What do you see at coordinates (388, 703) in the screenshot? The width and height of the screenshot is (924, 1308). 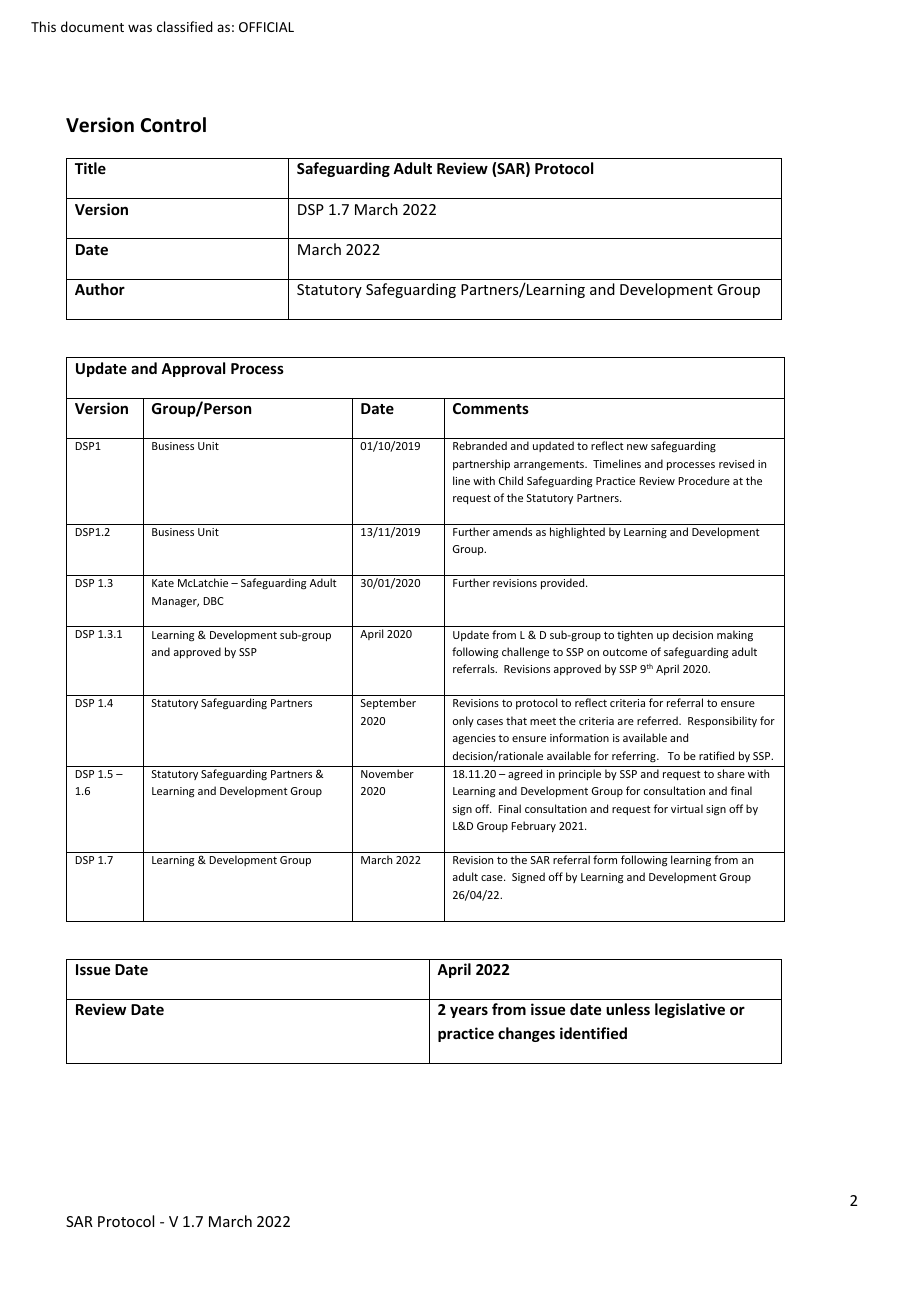 I see `September` at bounding box center [388, 703].
